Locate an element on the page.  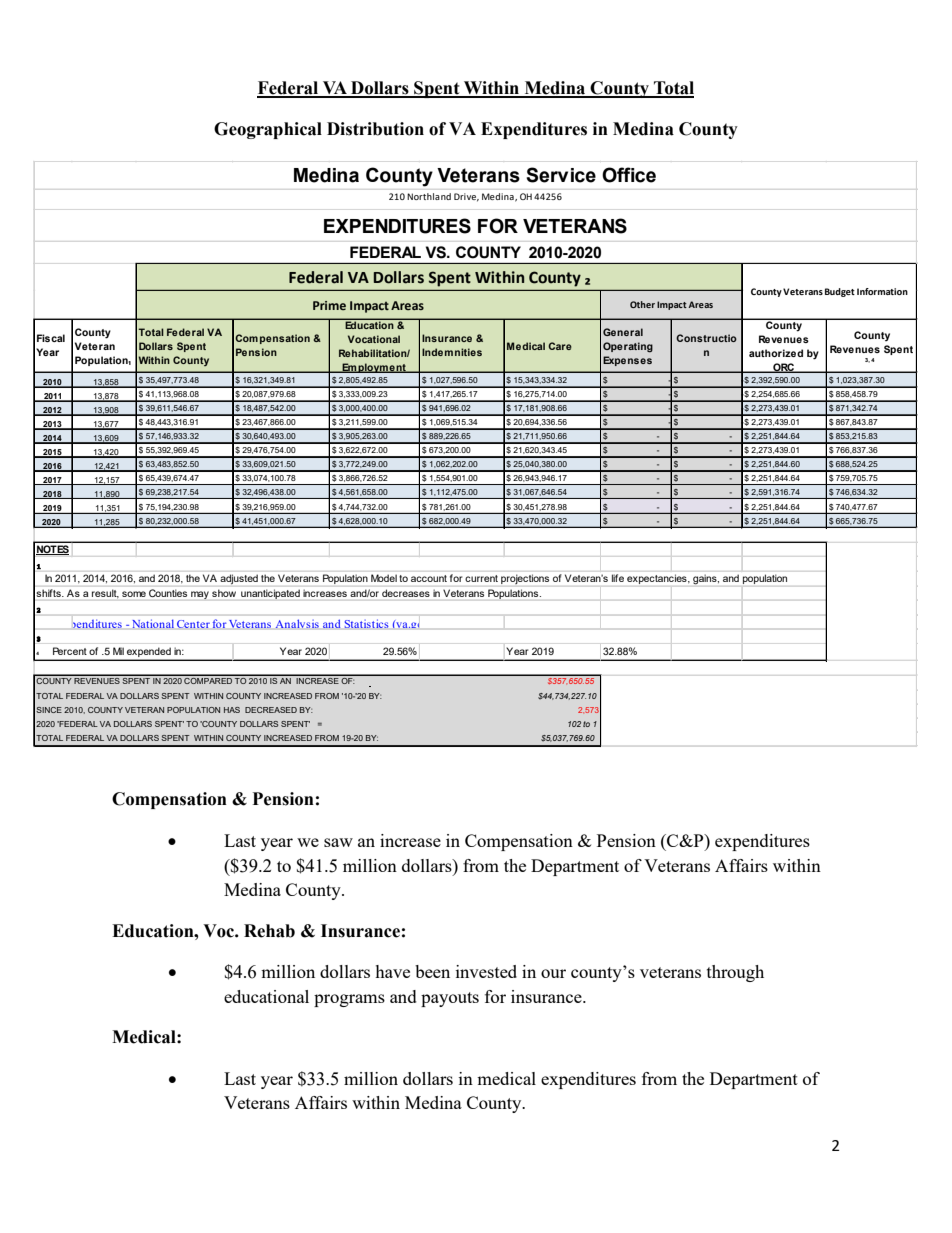
expectancies is located at coordinates (658, 579).
